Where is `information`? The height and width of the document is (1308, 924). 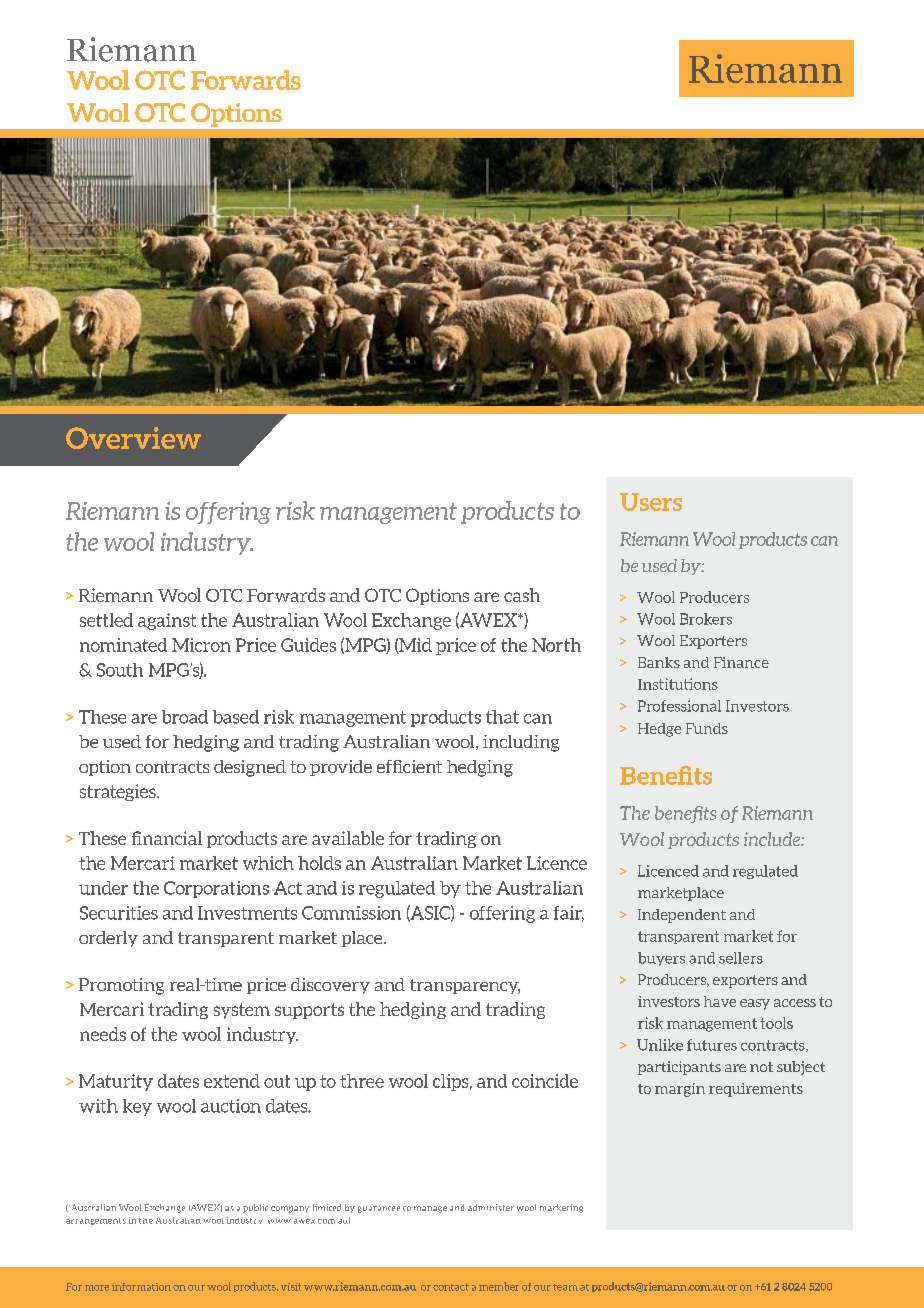 information is located at coordinates (141, 1287).
